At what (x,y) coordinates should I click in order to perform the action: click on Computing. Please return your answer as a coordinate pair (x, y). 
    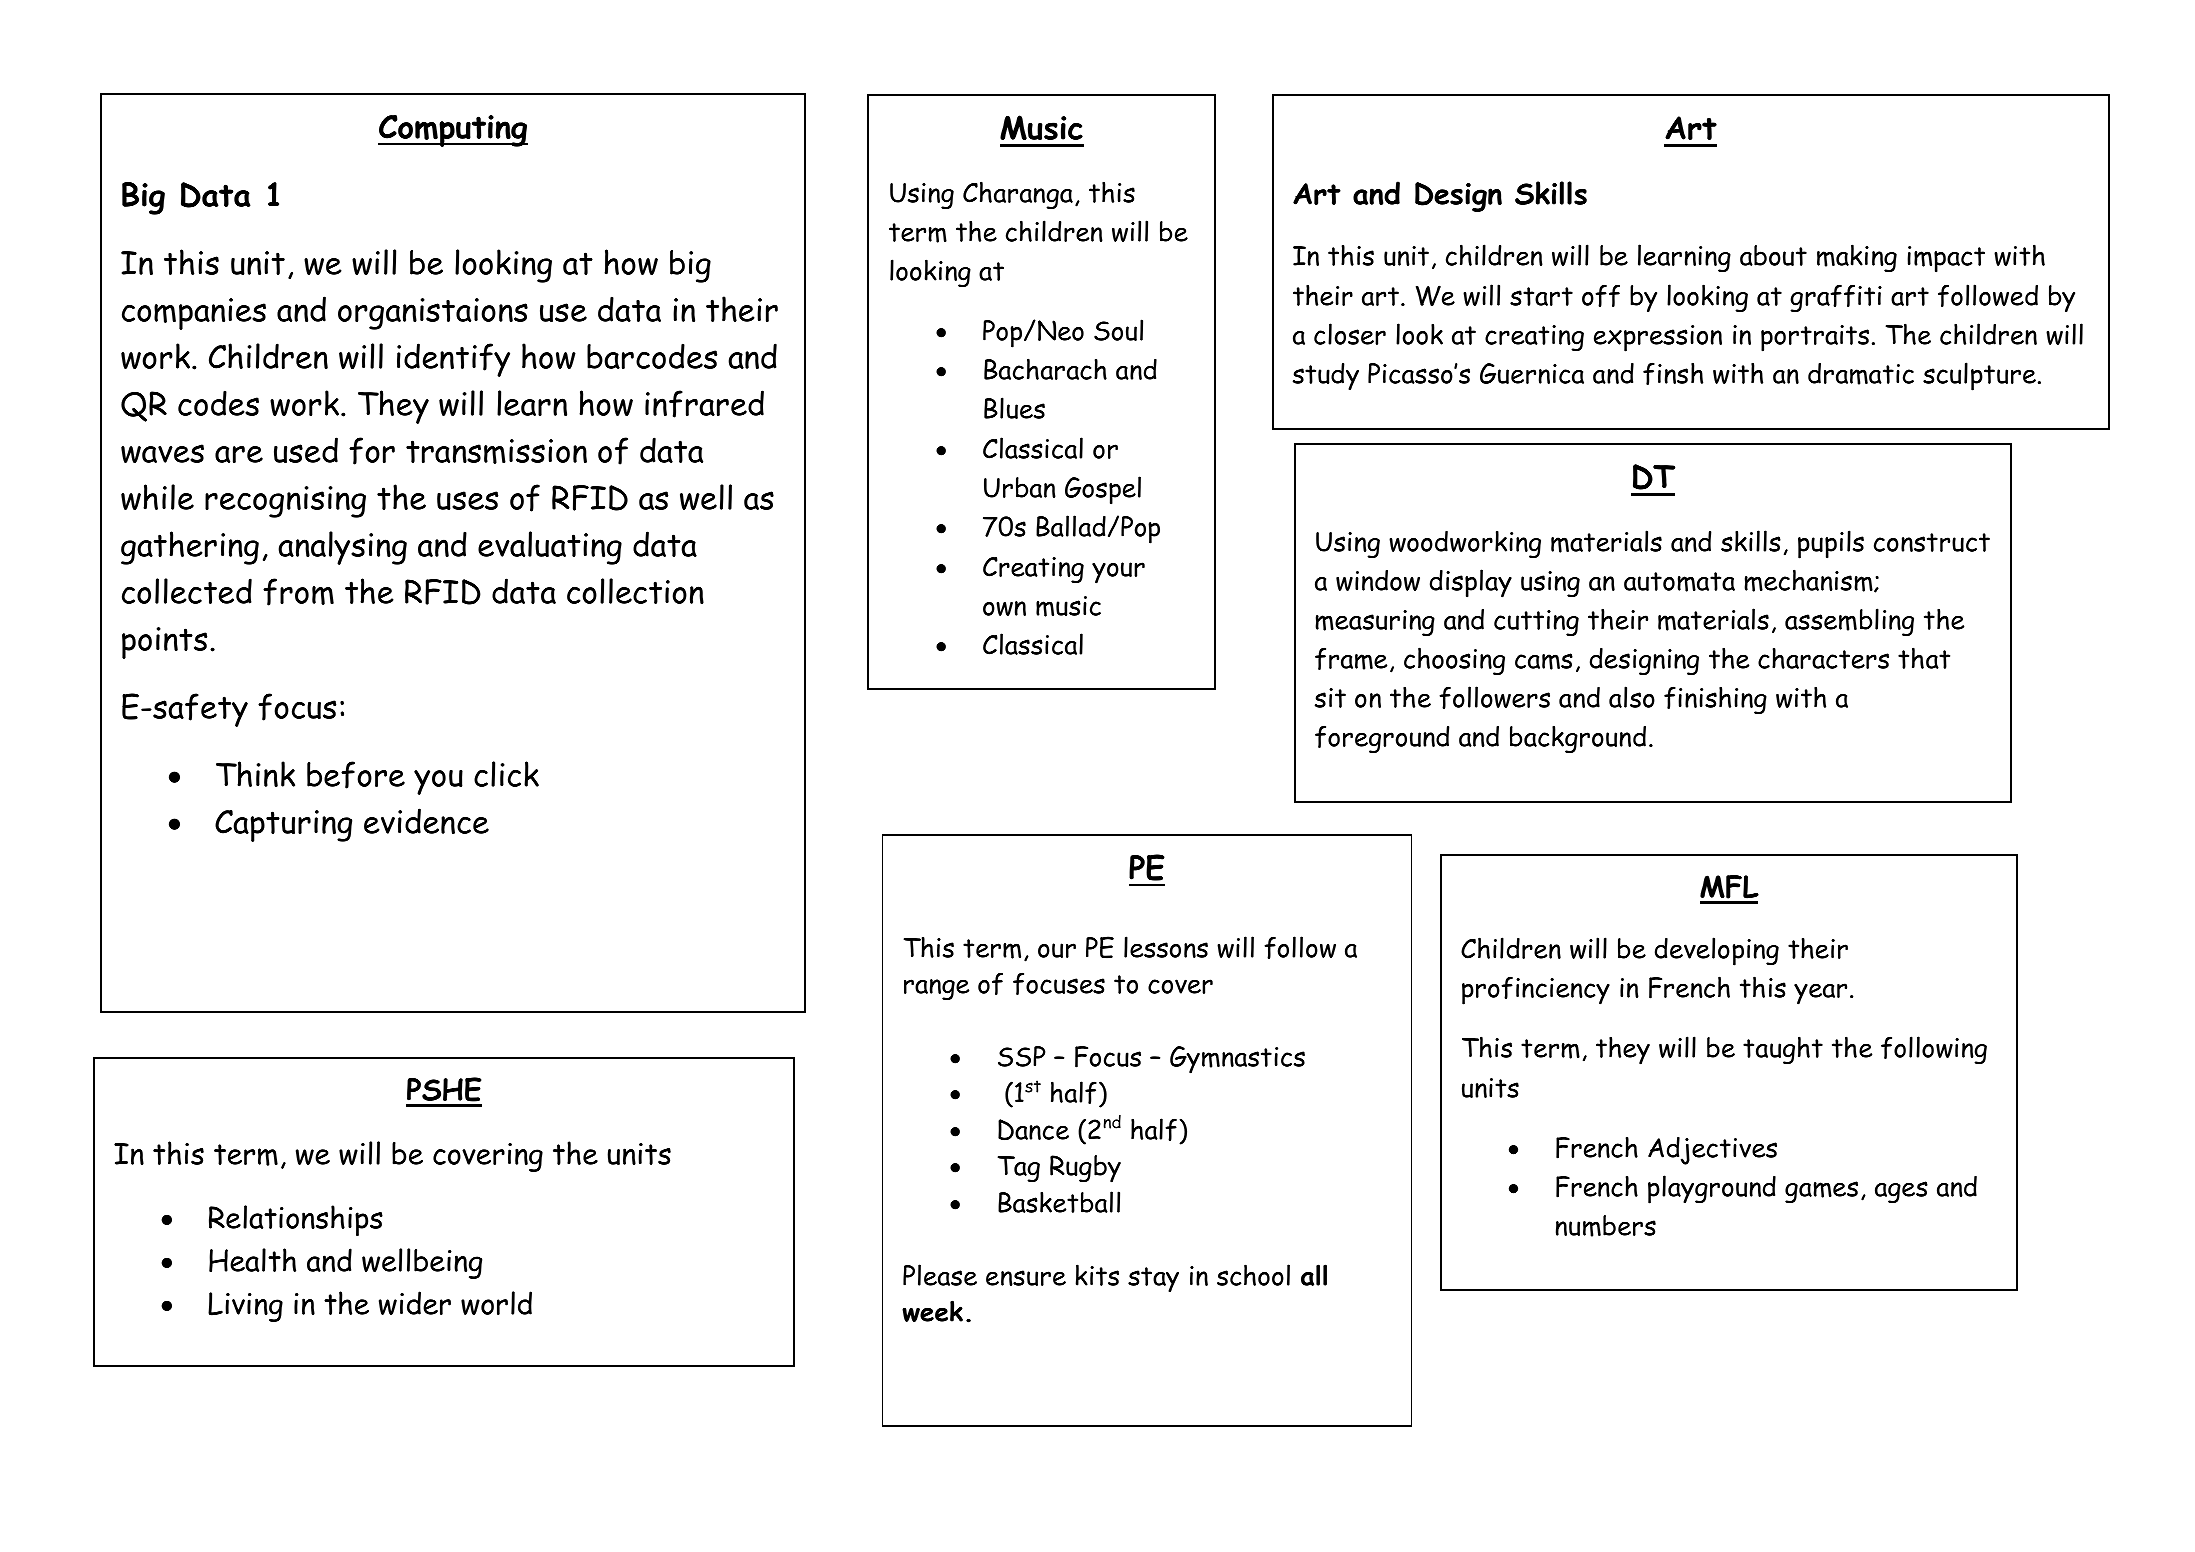
    Looking at the image, I should click on (453, 131).
